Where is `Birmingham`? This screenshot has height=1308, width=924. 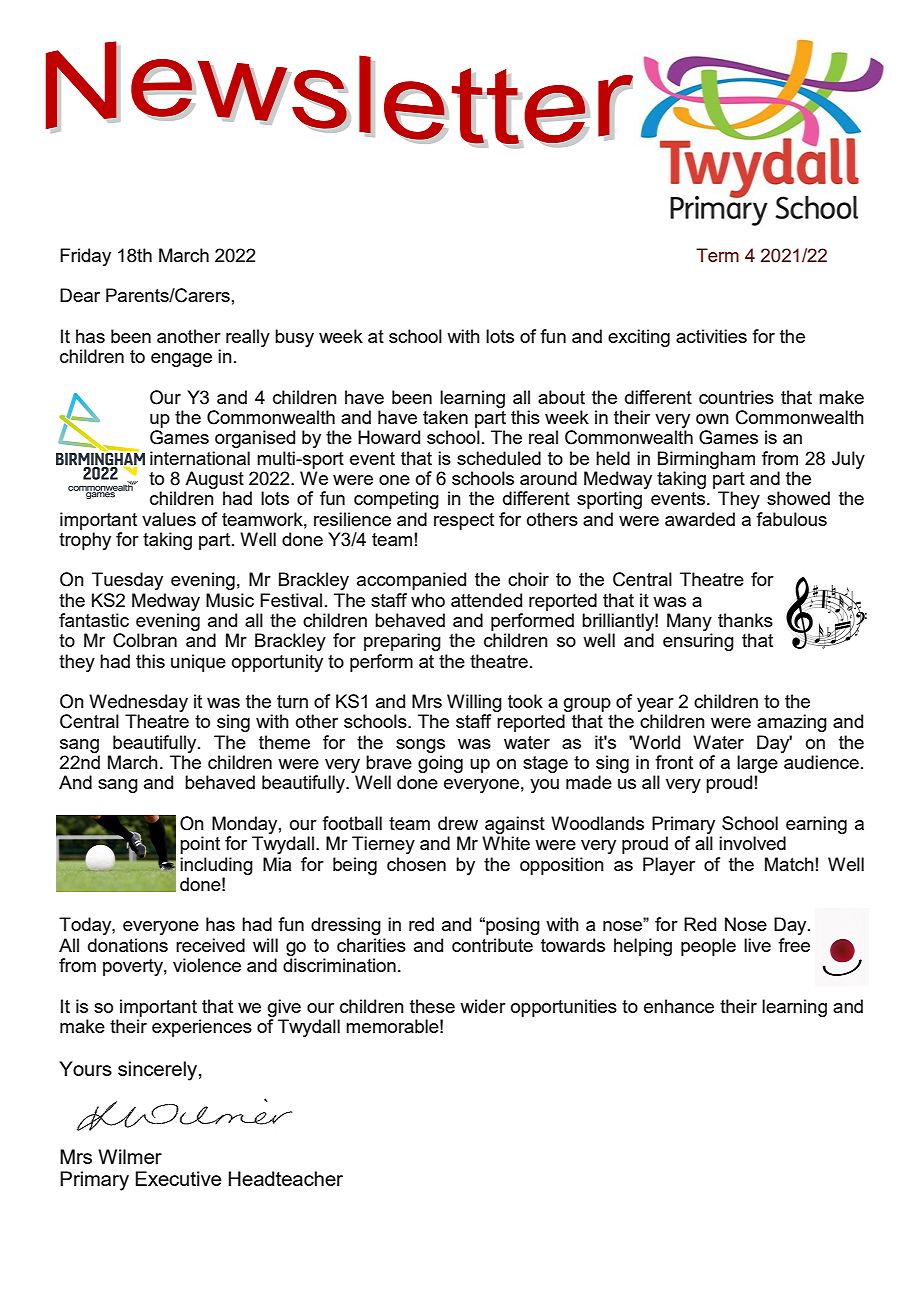
Birmingham is located at coordinates (706, 460).
